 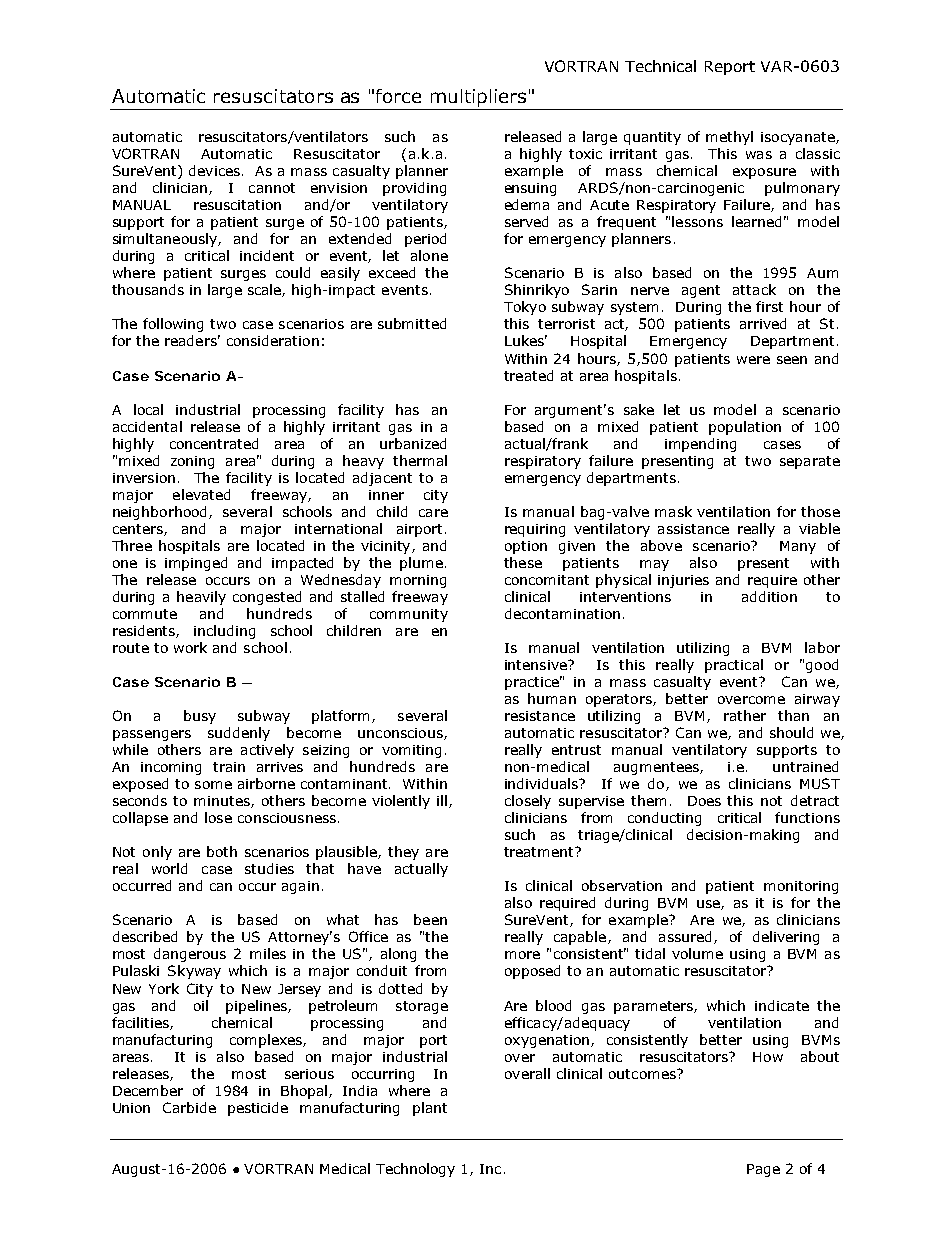 What do you see at coordinates (189, 1107) in the screenshot?
I see `Carbide` at bounding box center [189, 1107].
